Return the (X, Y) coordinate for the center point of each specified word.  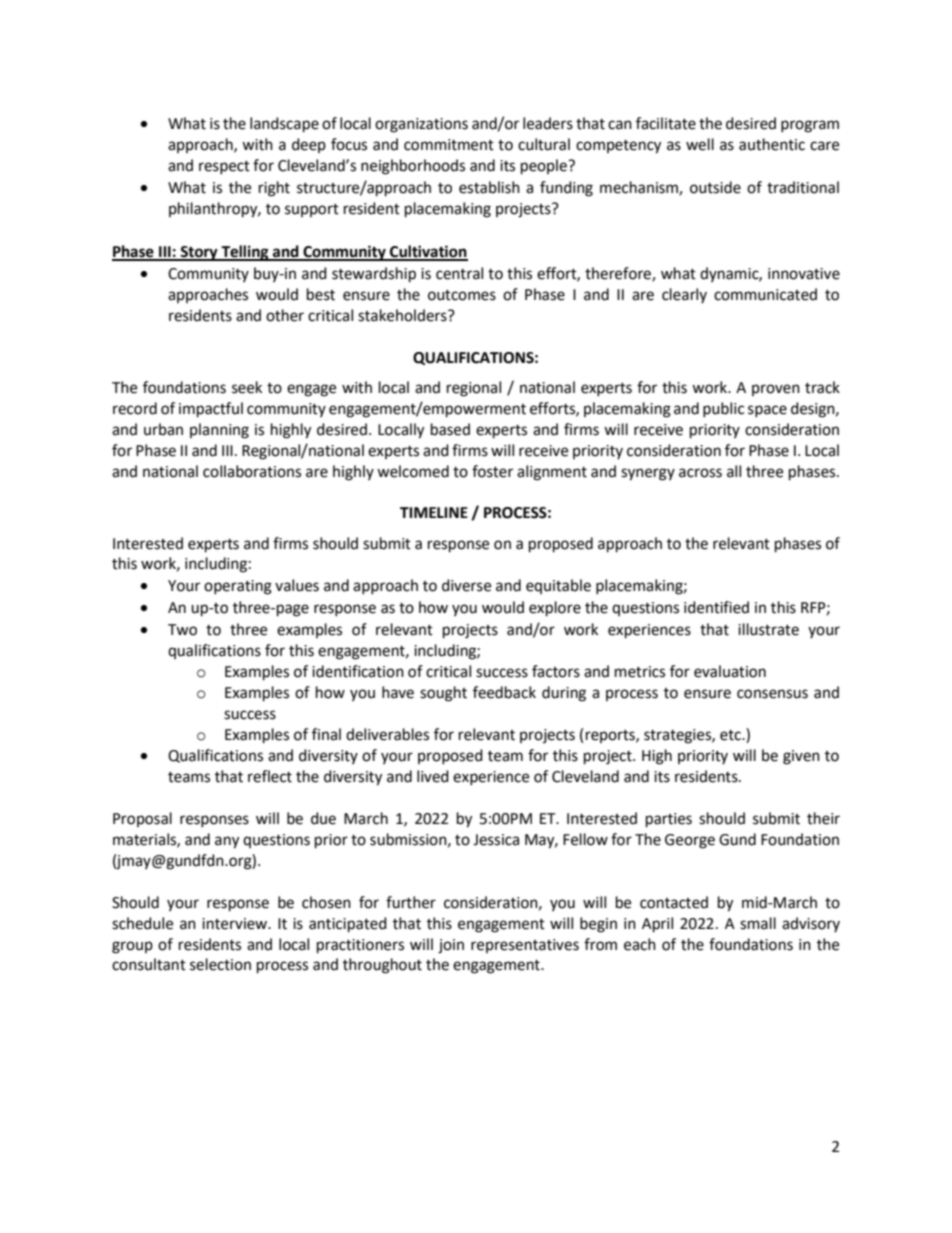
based (450, 429)
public (723, 409)
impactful (211, 410)
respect (224, 167)
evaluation (730, 671)
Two (182, 630)
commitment (449, 145)
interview (236, 924)
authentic (772, 144)
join (451, 946)
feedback (504, 692)
